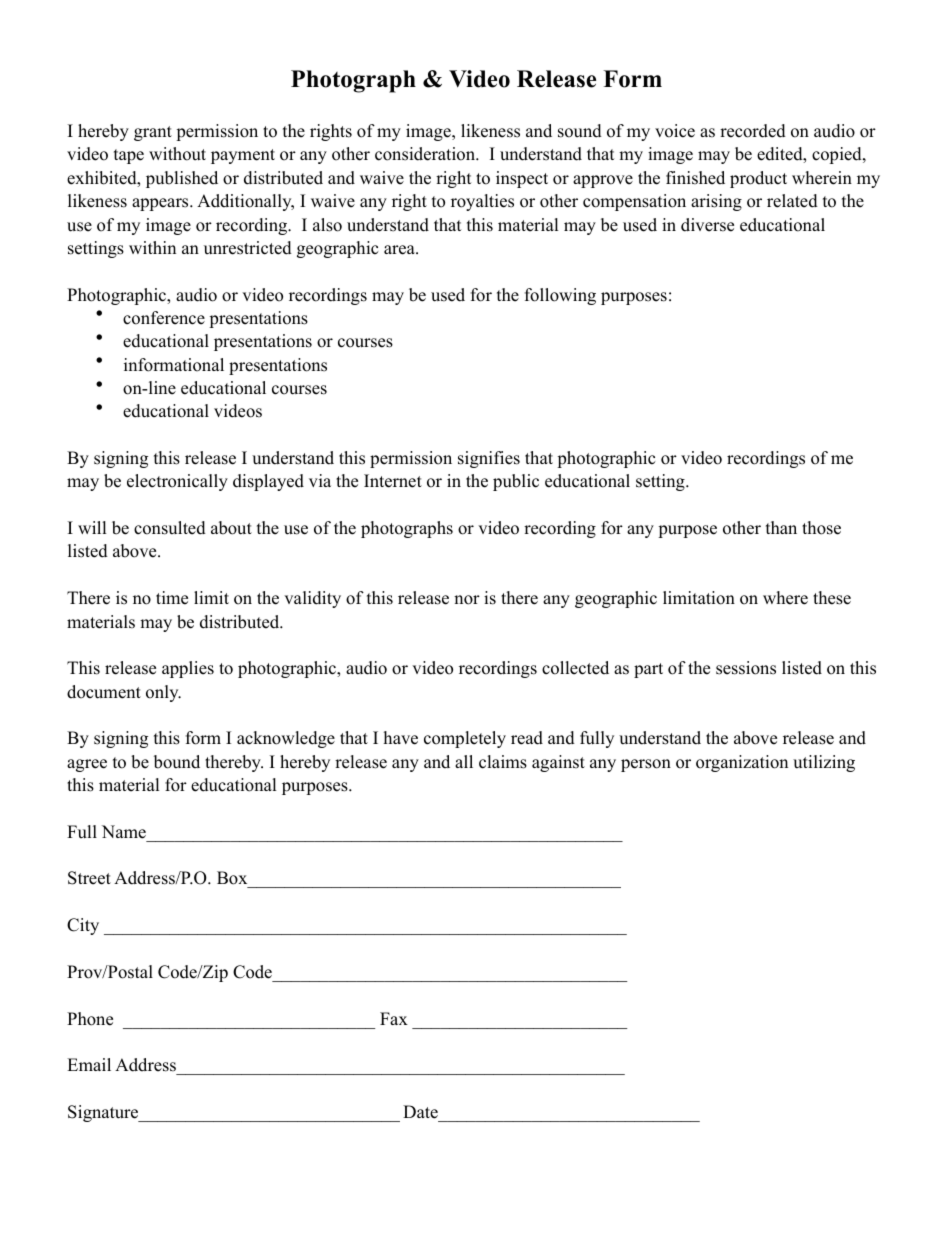 The image size is (952, 1233). I want to click on inspect, so click(522, 179).
